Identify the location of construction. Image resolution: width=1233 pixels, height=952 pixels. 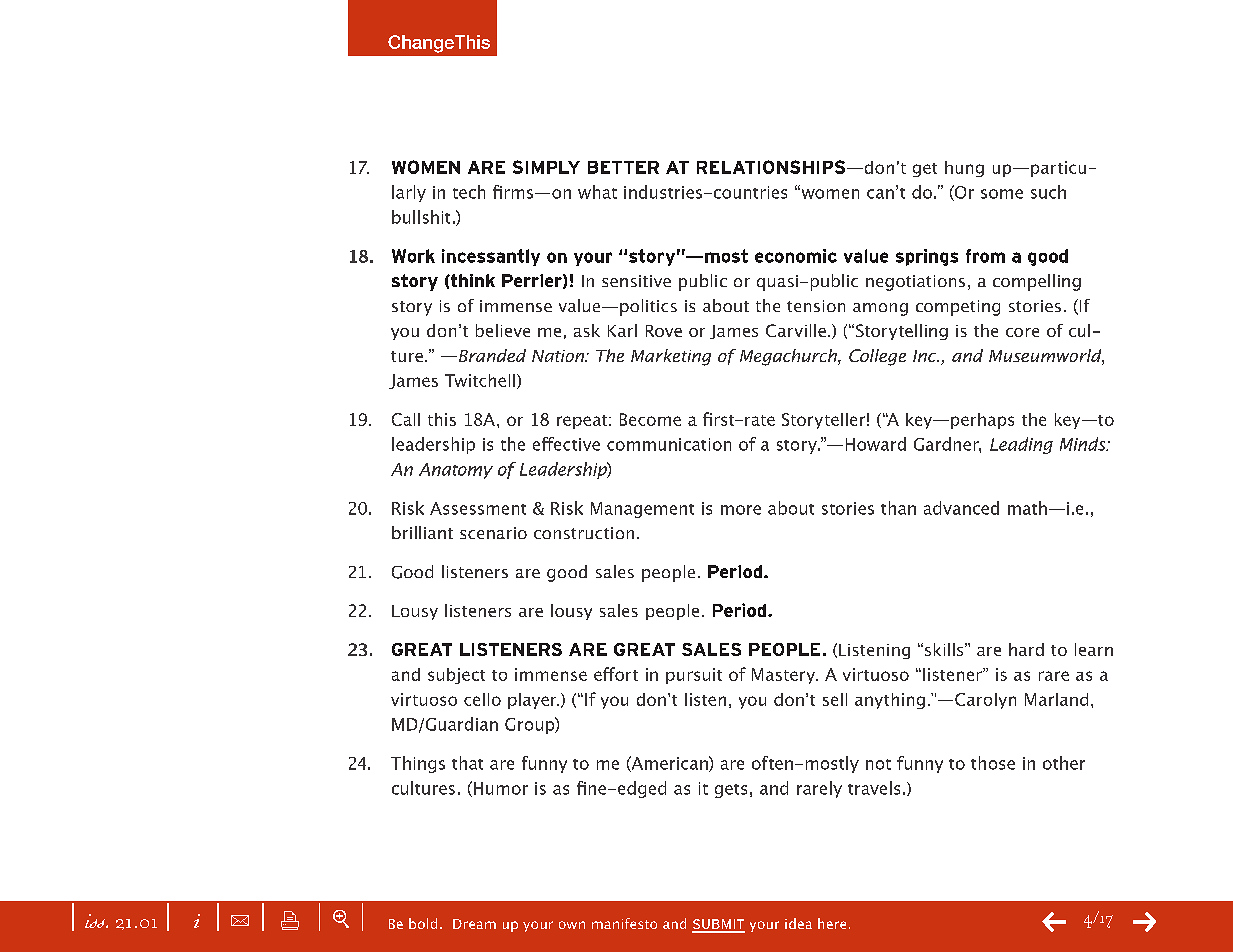
(584, 533).
